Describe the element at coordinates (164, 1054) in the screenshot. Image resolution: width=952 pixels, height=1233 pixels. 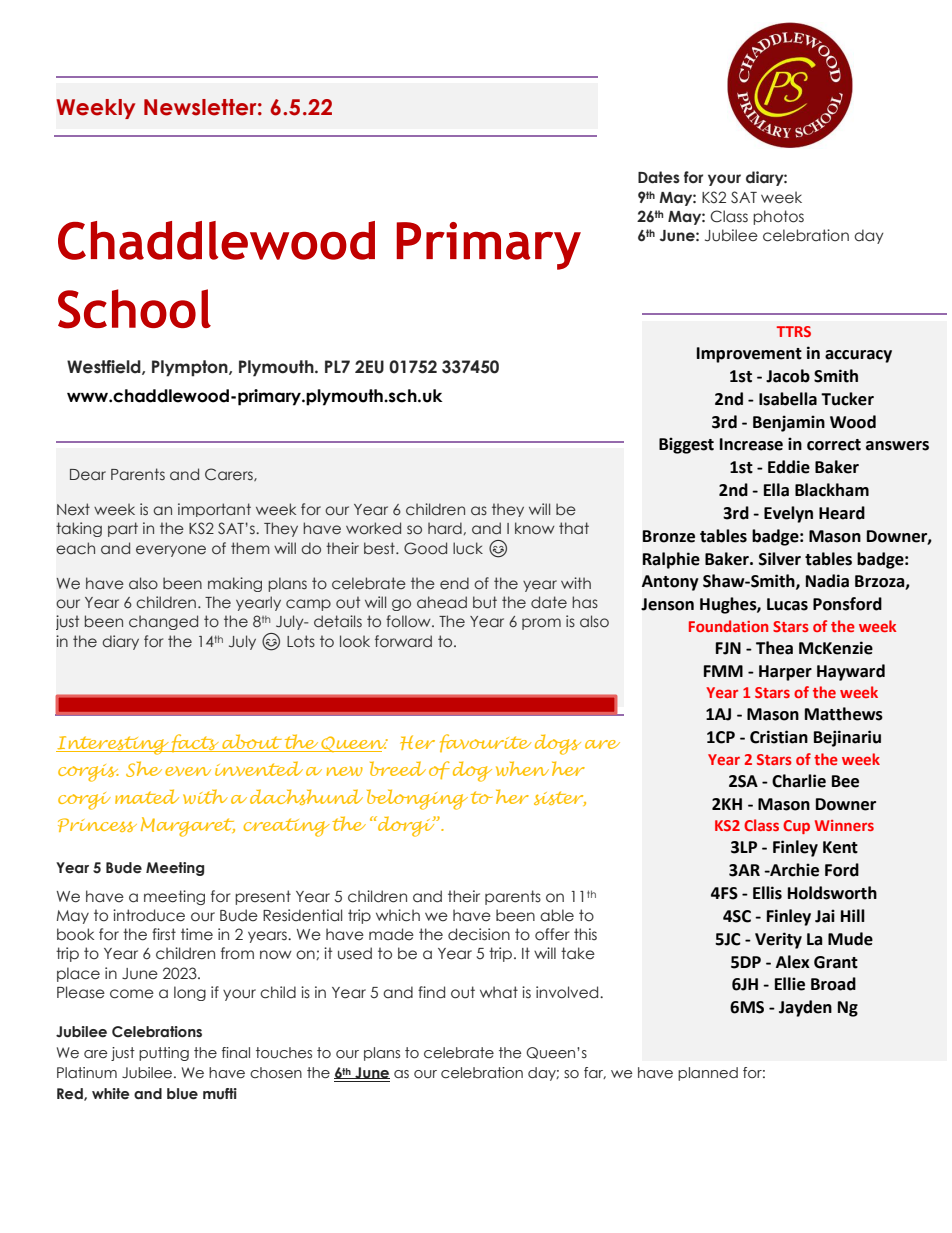
I see `putting` at that location.
